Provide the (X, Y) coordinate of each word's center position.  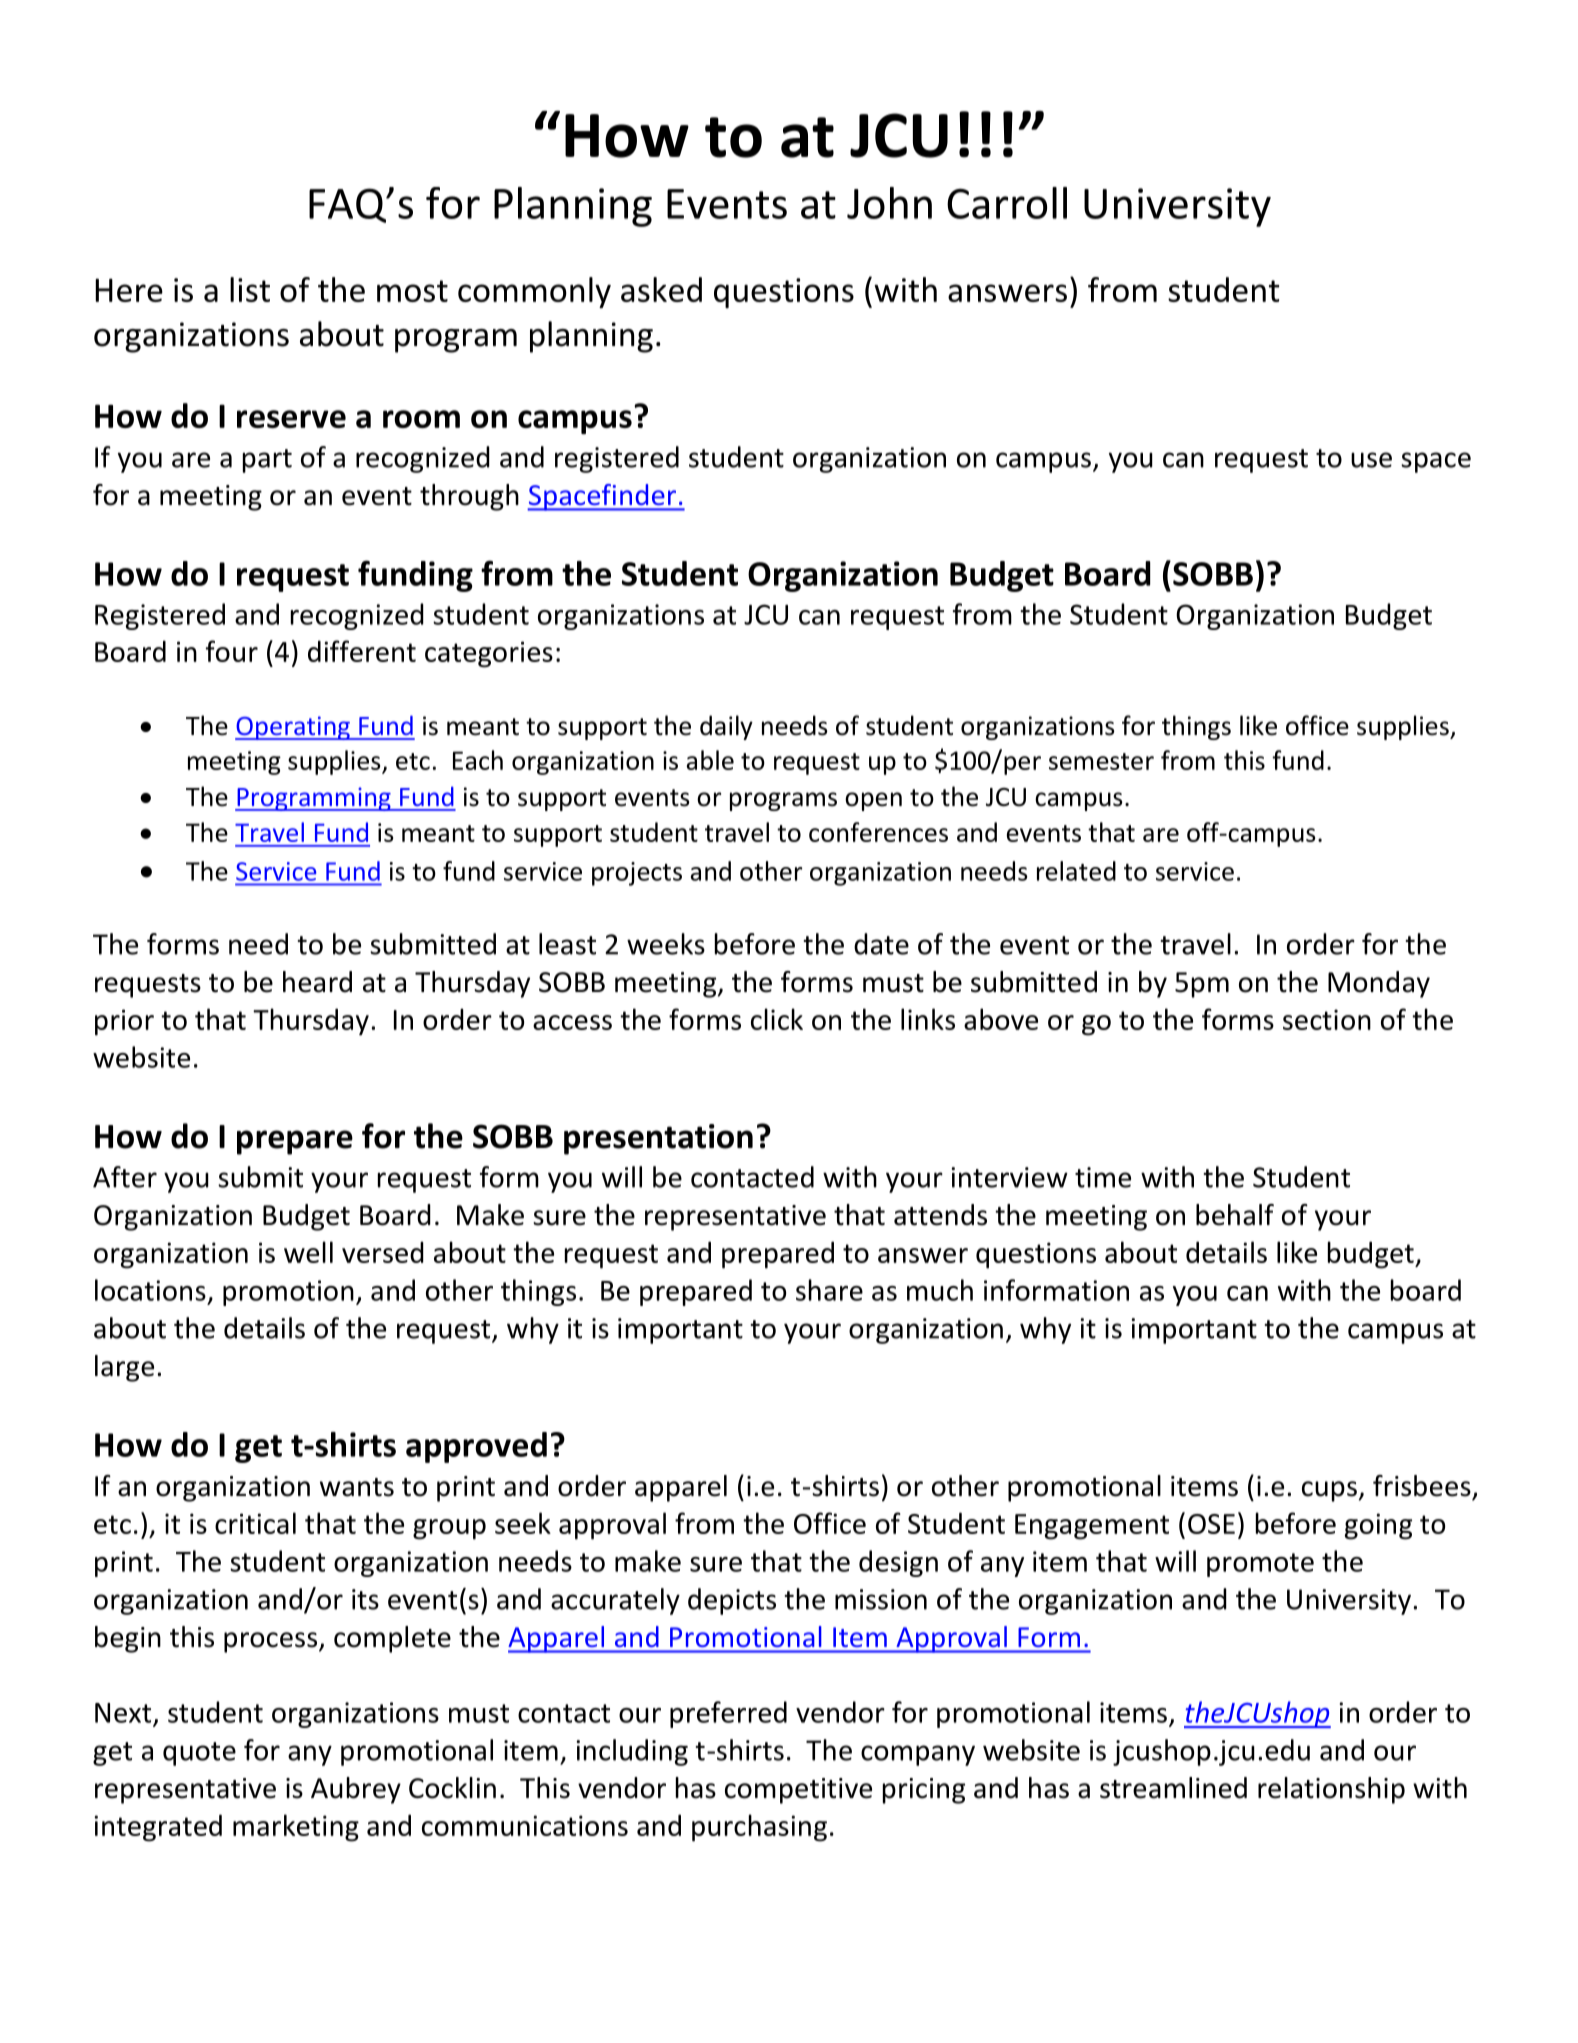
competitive (798, 1791)
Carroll (1007, 203)
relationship (1331, 1790)
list (250, 289)
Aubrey (356, 1790)
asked (661, 289)
